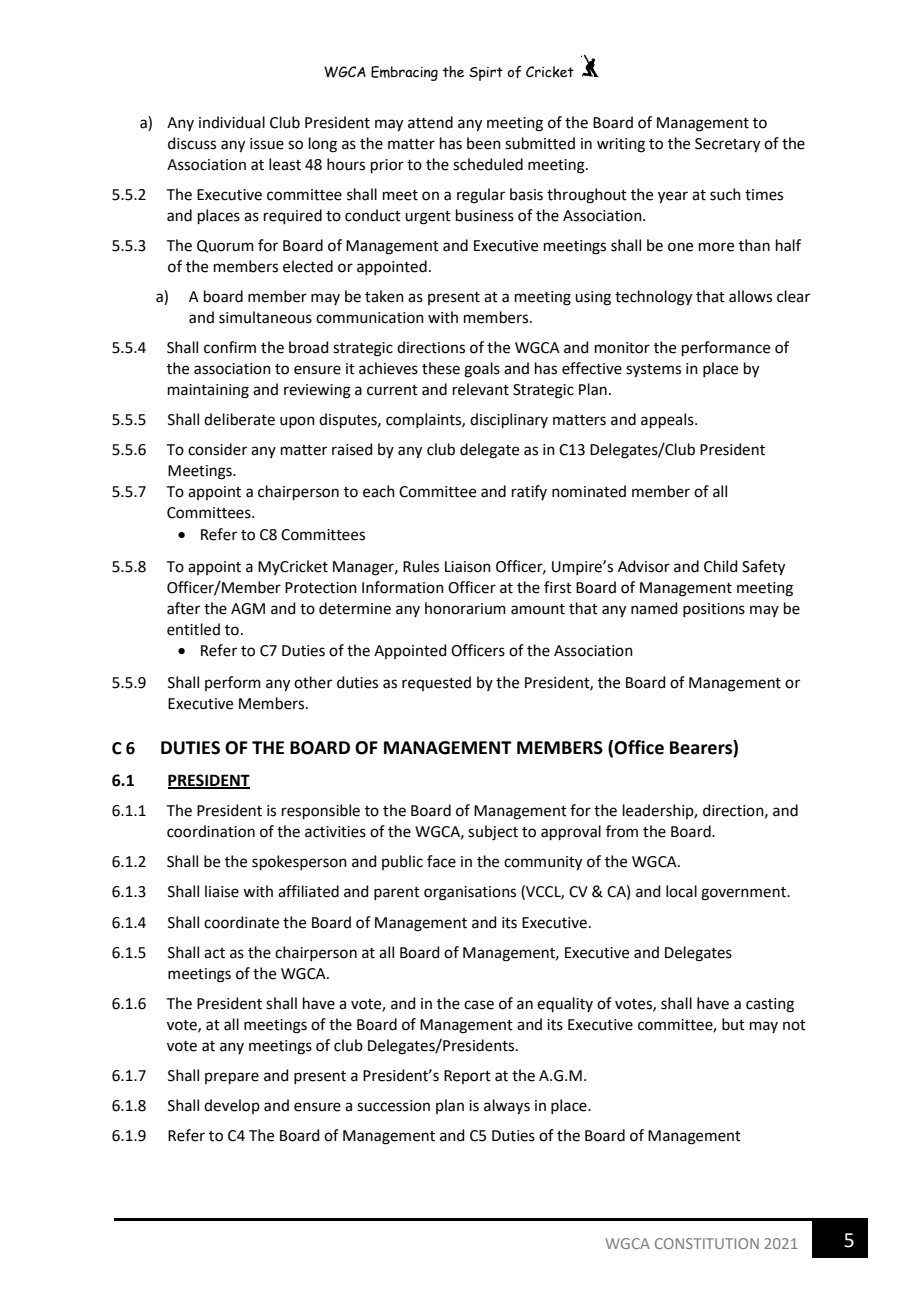 The width and height of the screenshot is (924, 1308). I want to click on appeals, so click(668, 420).
